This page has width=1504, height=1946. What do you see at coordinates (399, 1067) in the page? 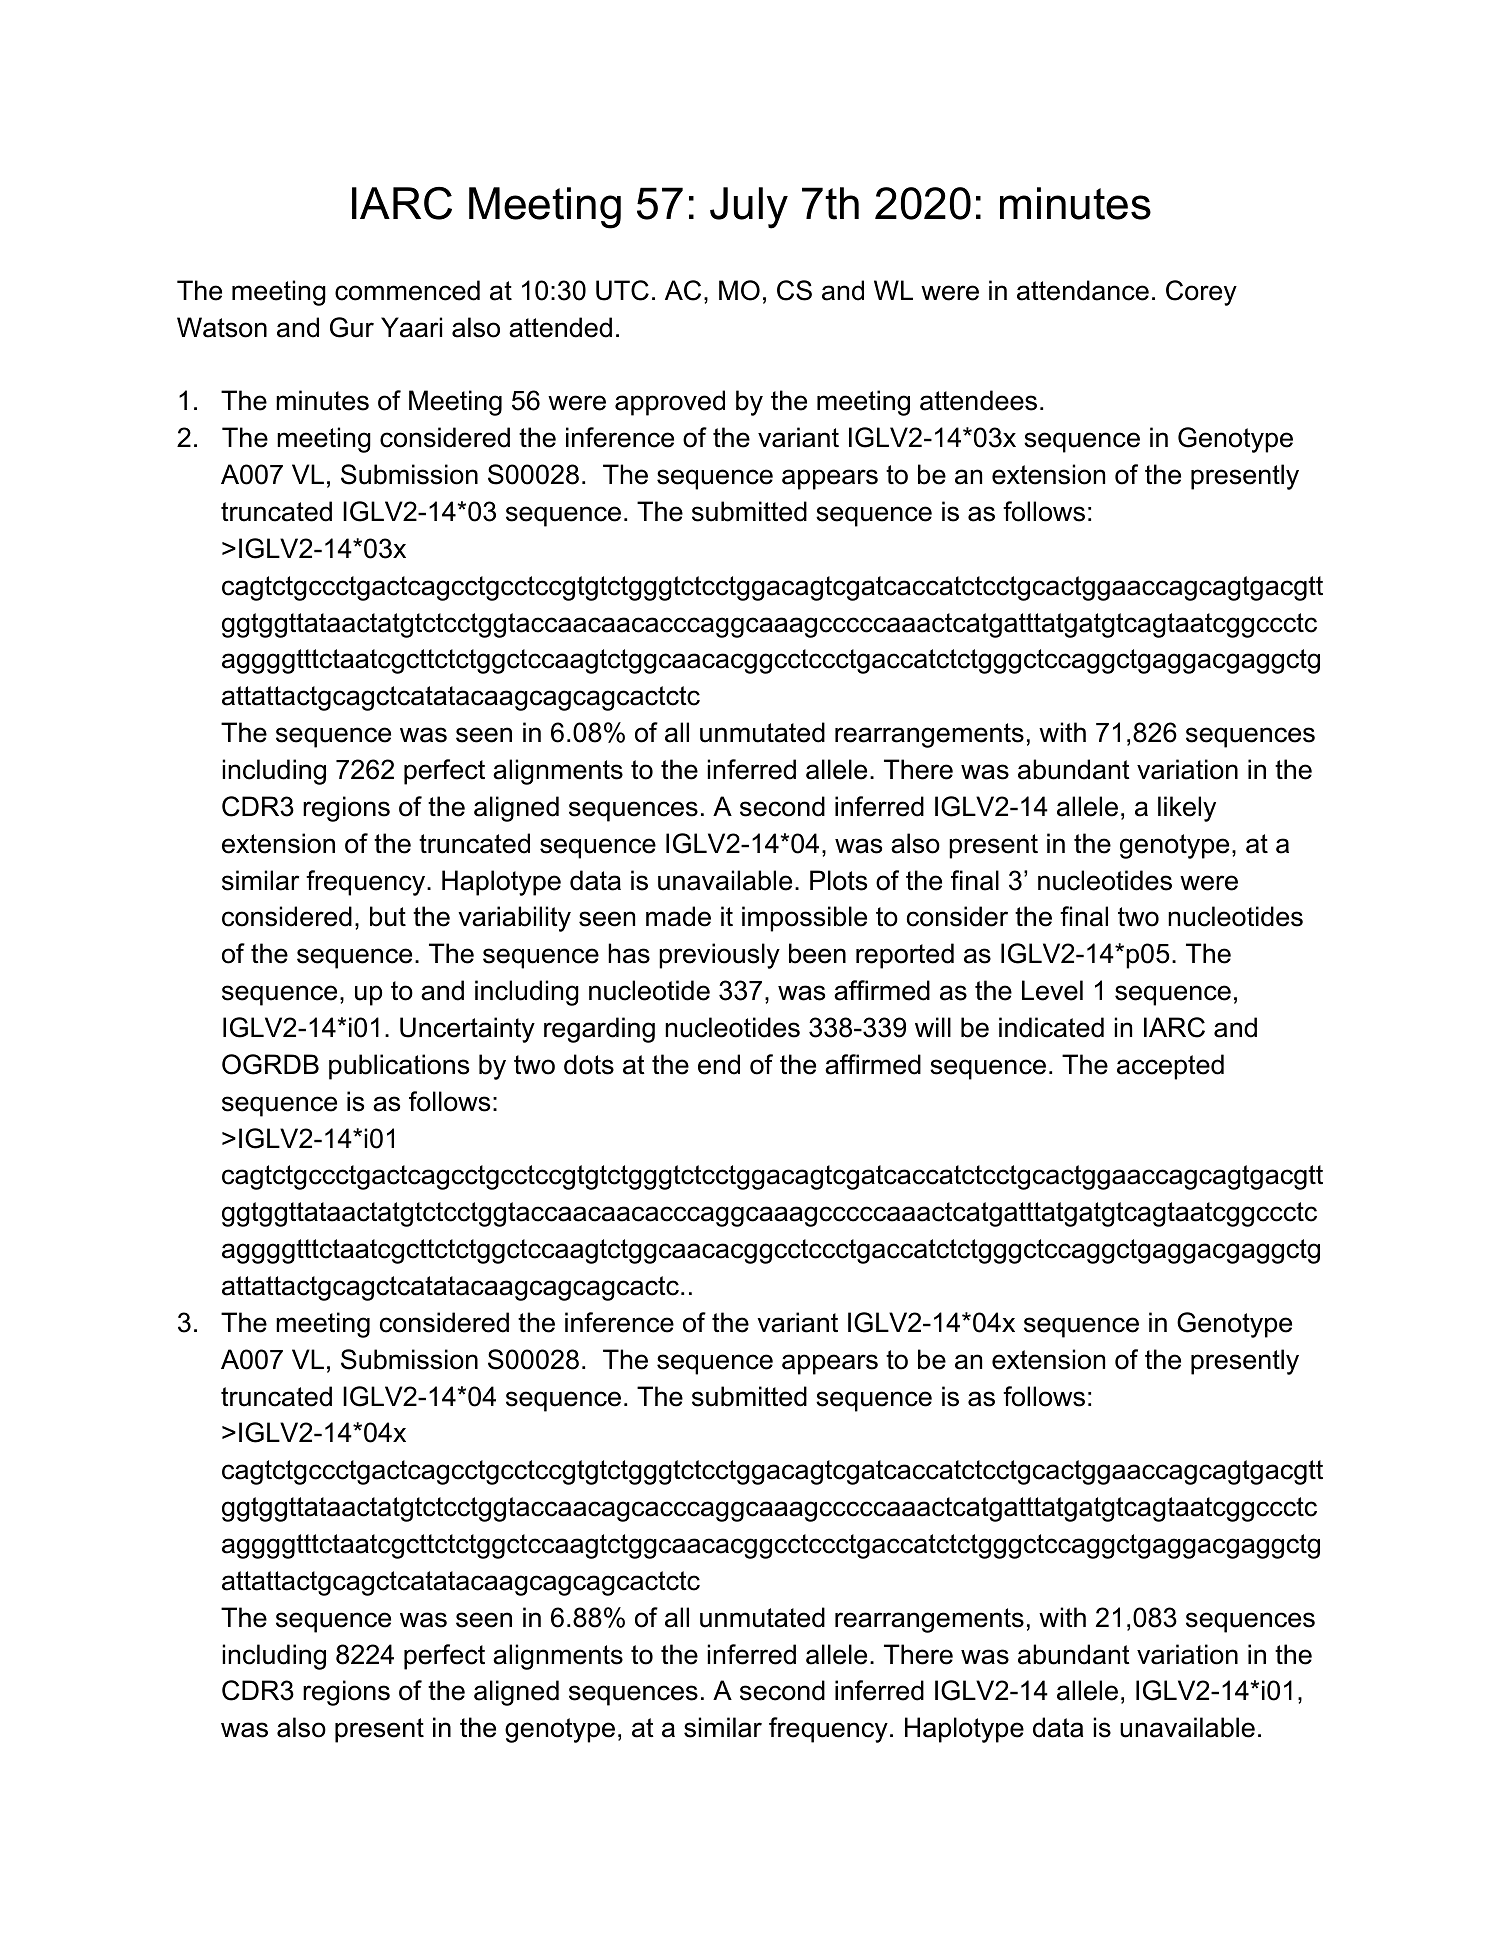
I see `publications` at bounding box center [399, 1067].
